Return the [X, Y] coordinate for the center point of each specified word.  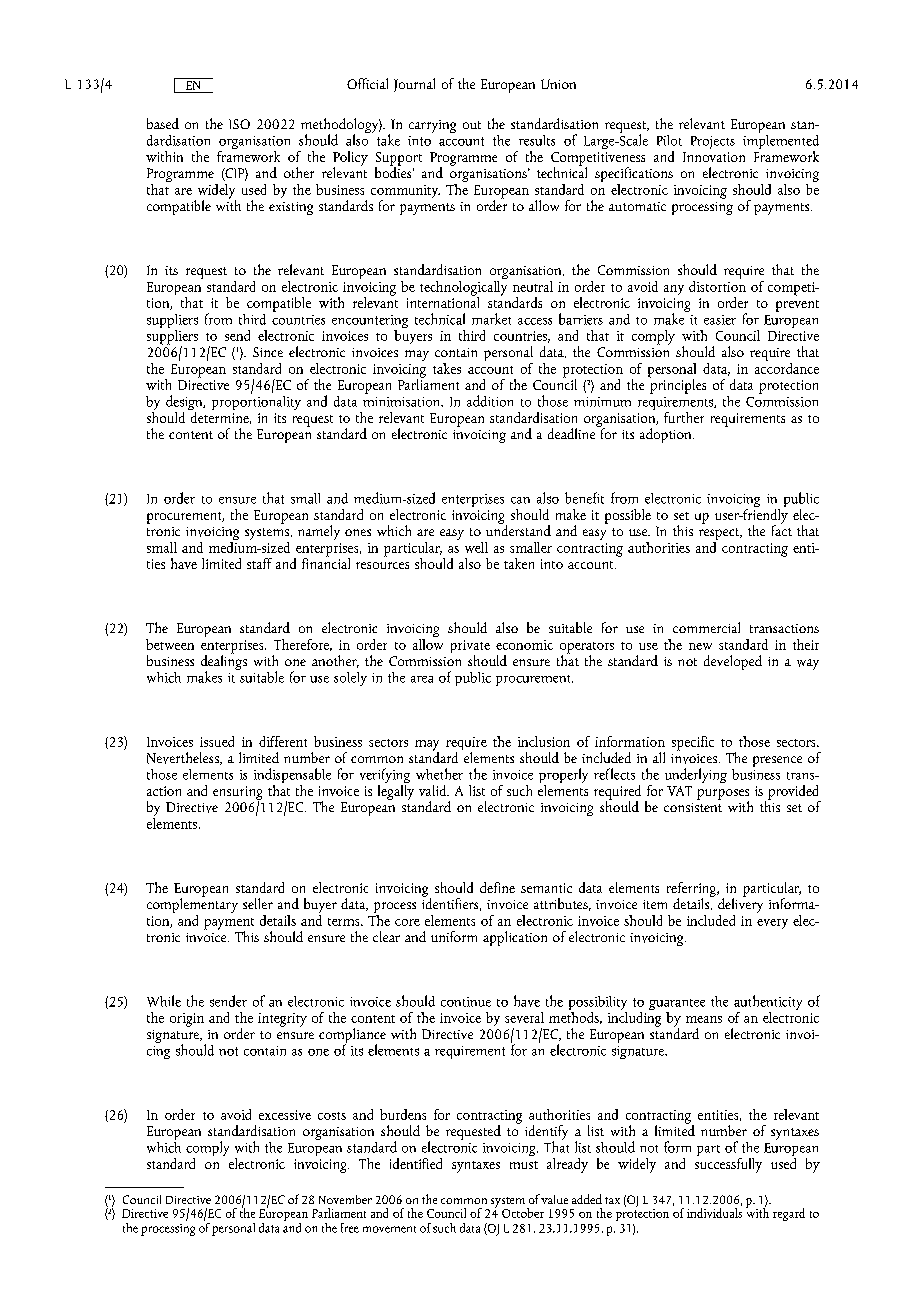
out [472, 125]
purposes [723, 795]
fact [782, 529]
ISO [239, 124]
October [523, 1213]
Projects [713, 142]
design [185, 404]
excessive [285, 1115]
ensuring [237, 794]
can [520, 500]
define [497, 887]
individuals [714, 1211]
